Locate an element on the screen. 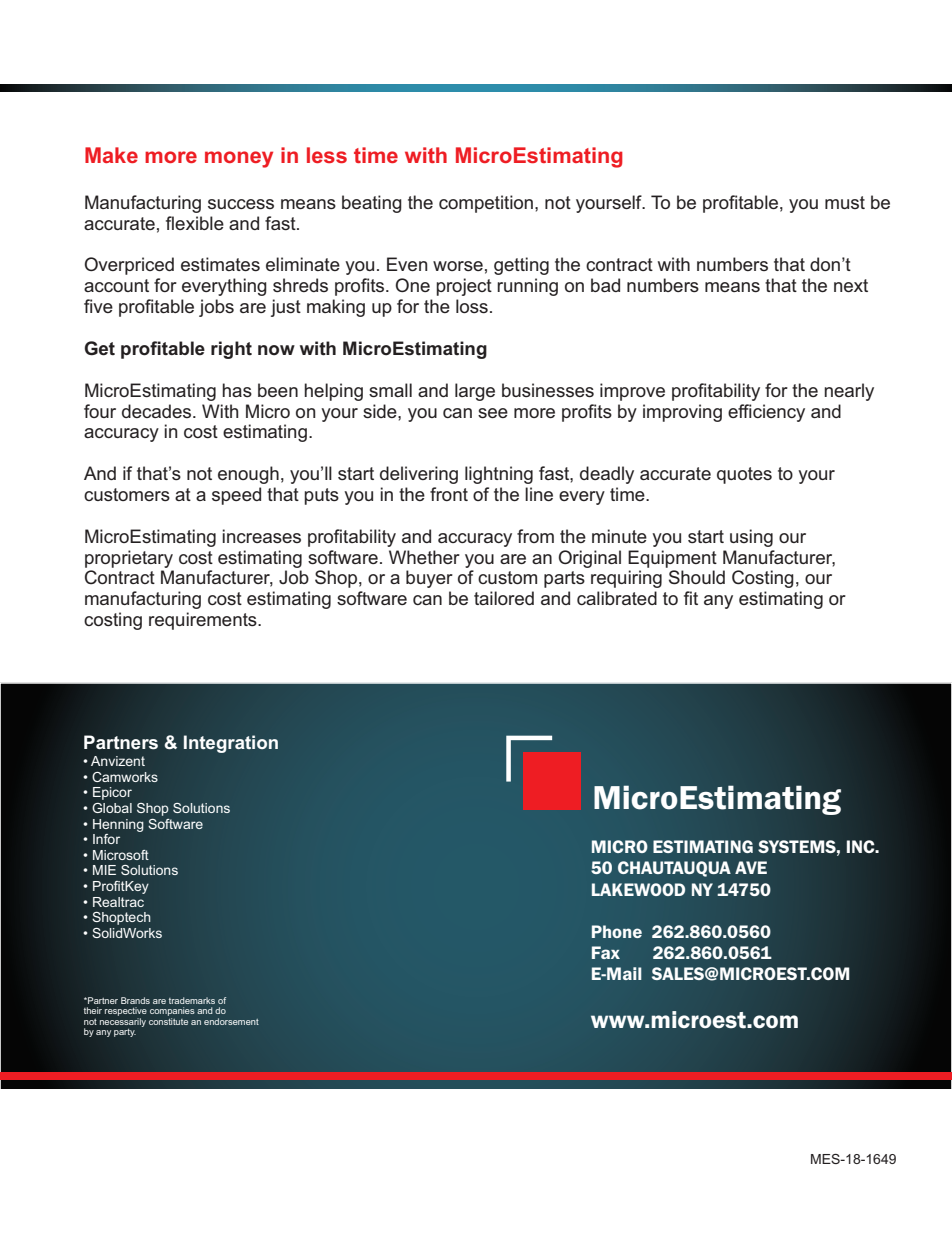 The height and width of the screenshot is (1233, 952). requirements is located at coordinates (204, 621).
